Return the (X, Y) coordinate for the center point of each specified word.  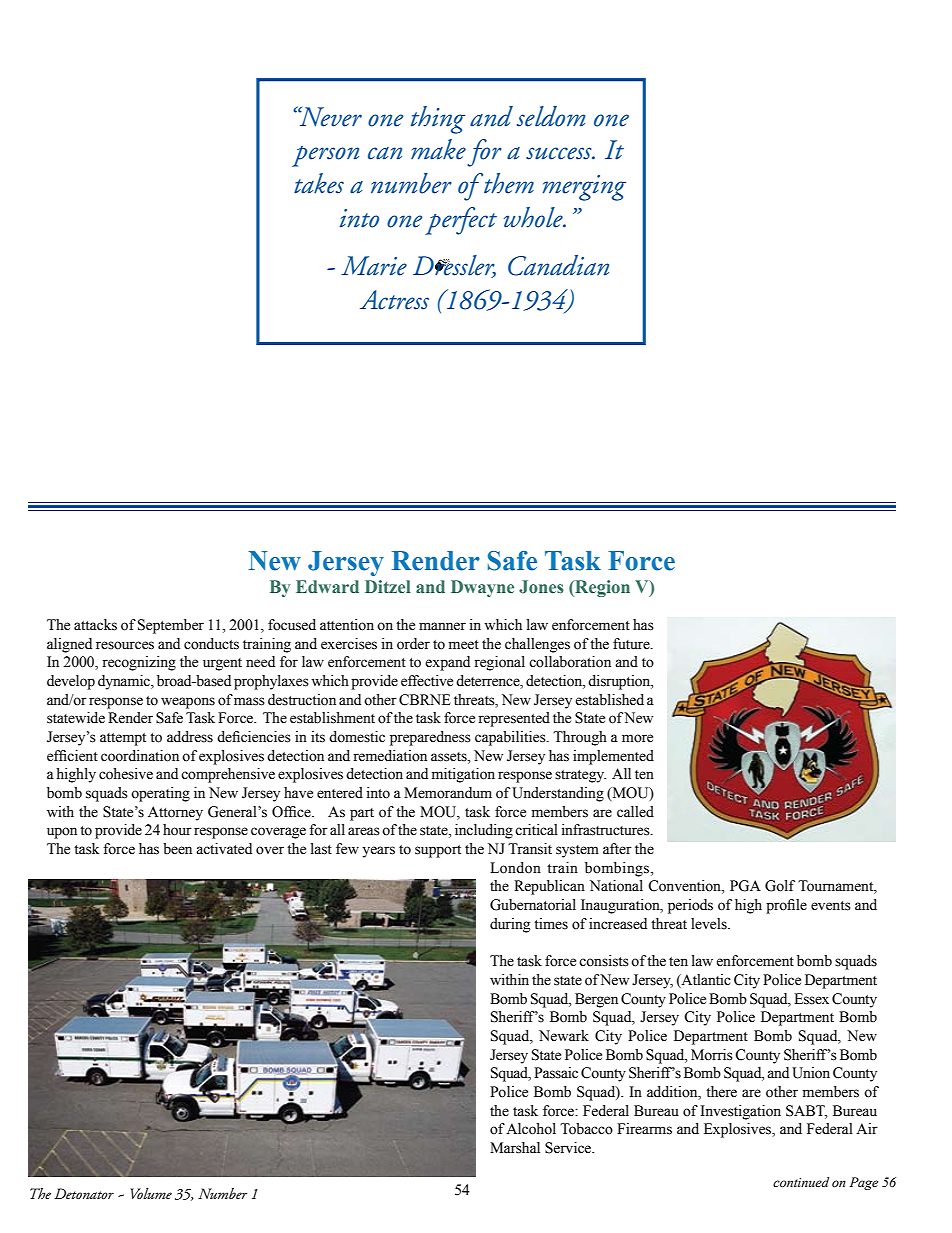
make (438, 149)
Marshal (515, 1148)
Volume (151, 1193)
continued (801, 1182)
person (325, 156)
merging (584, 188)
